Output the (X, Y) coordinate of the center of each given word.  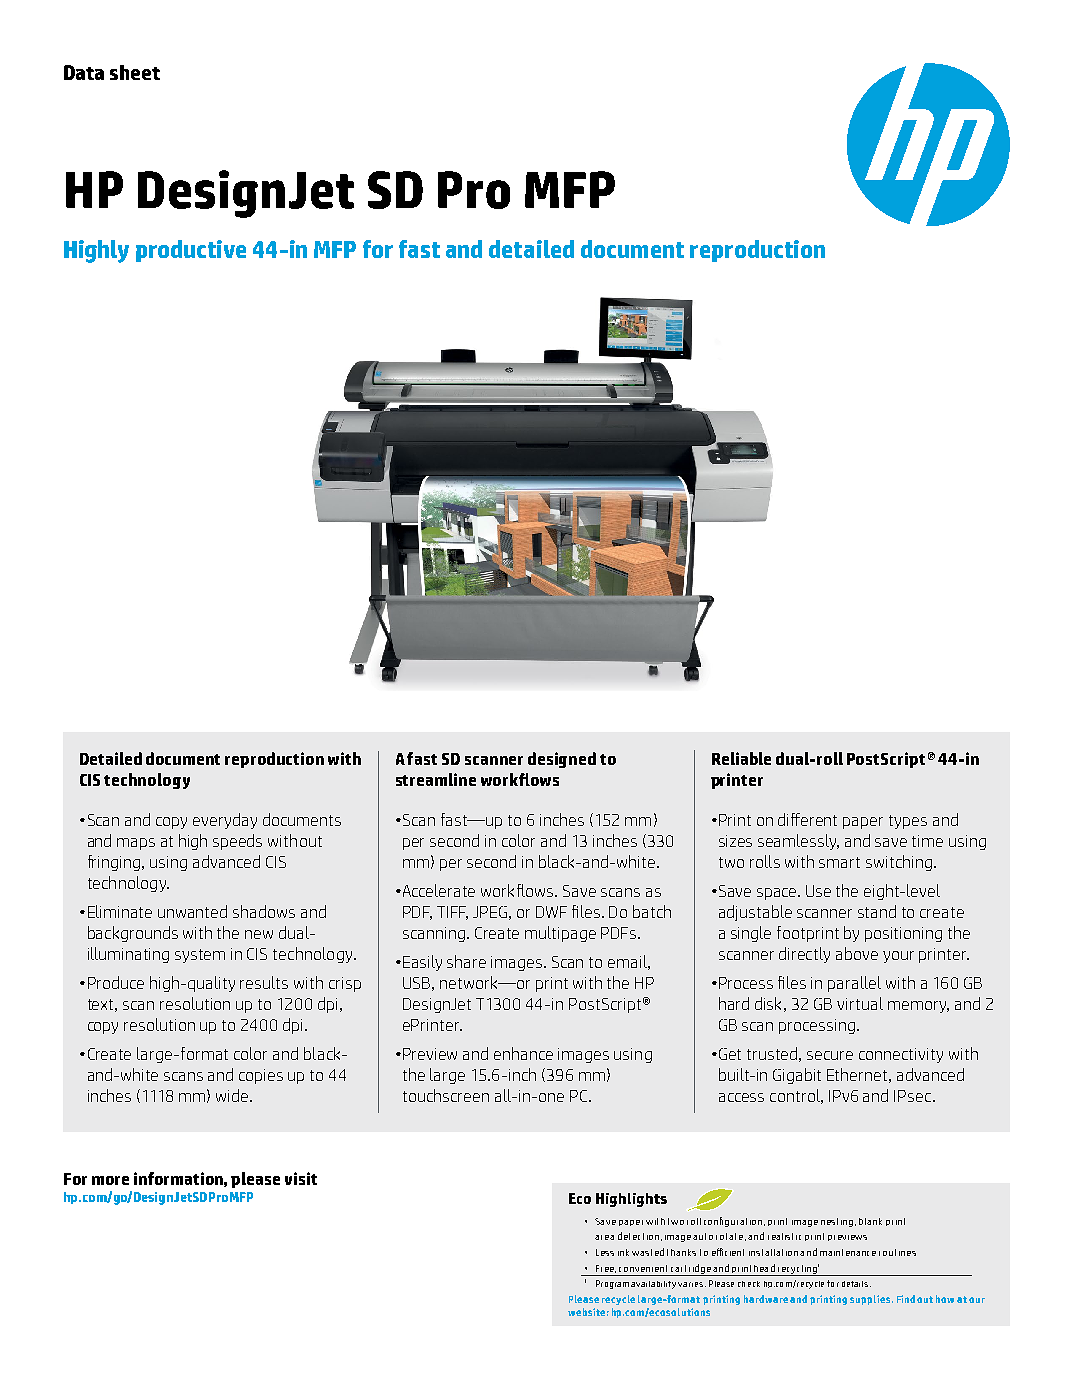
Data (84, 72)
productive (191, 251)
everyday (225, 821)
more (110, 1180)
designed (562, 760)
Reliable (741, 758)
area (604, 1237)
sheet (135, 72)
